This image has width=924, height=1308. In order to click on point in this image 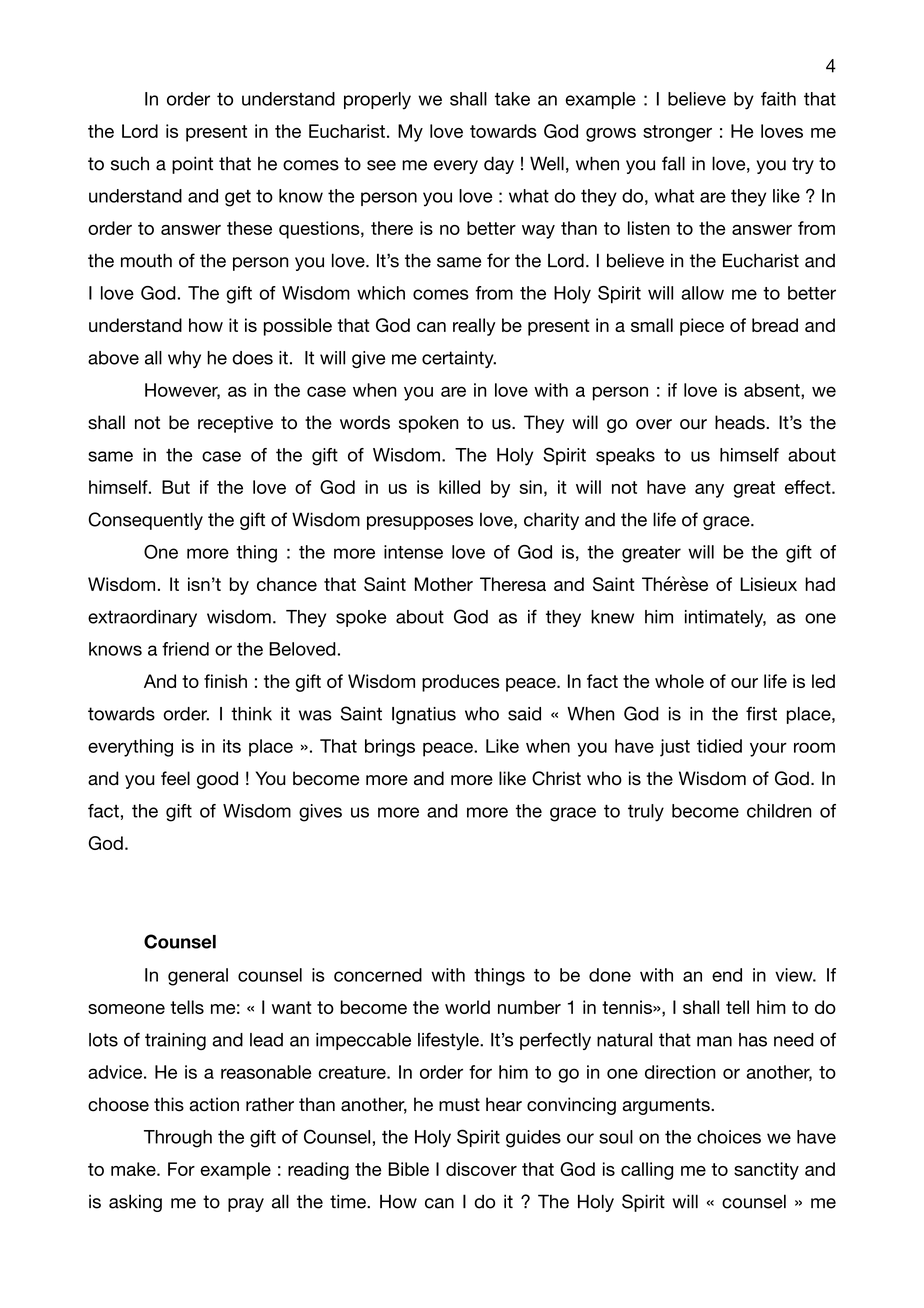, I will do `click(192, 165)`.
